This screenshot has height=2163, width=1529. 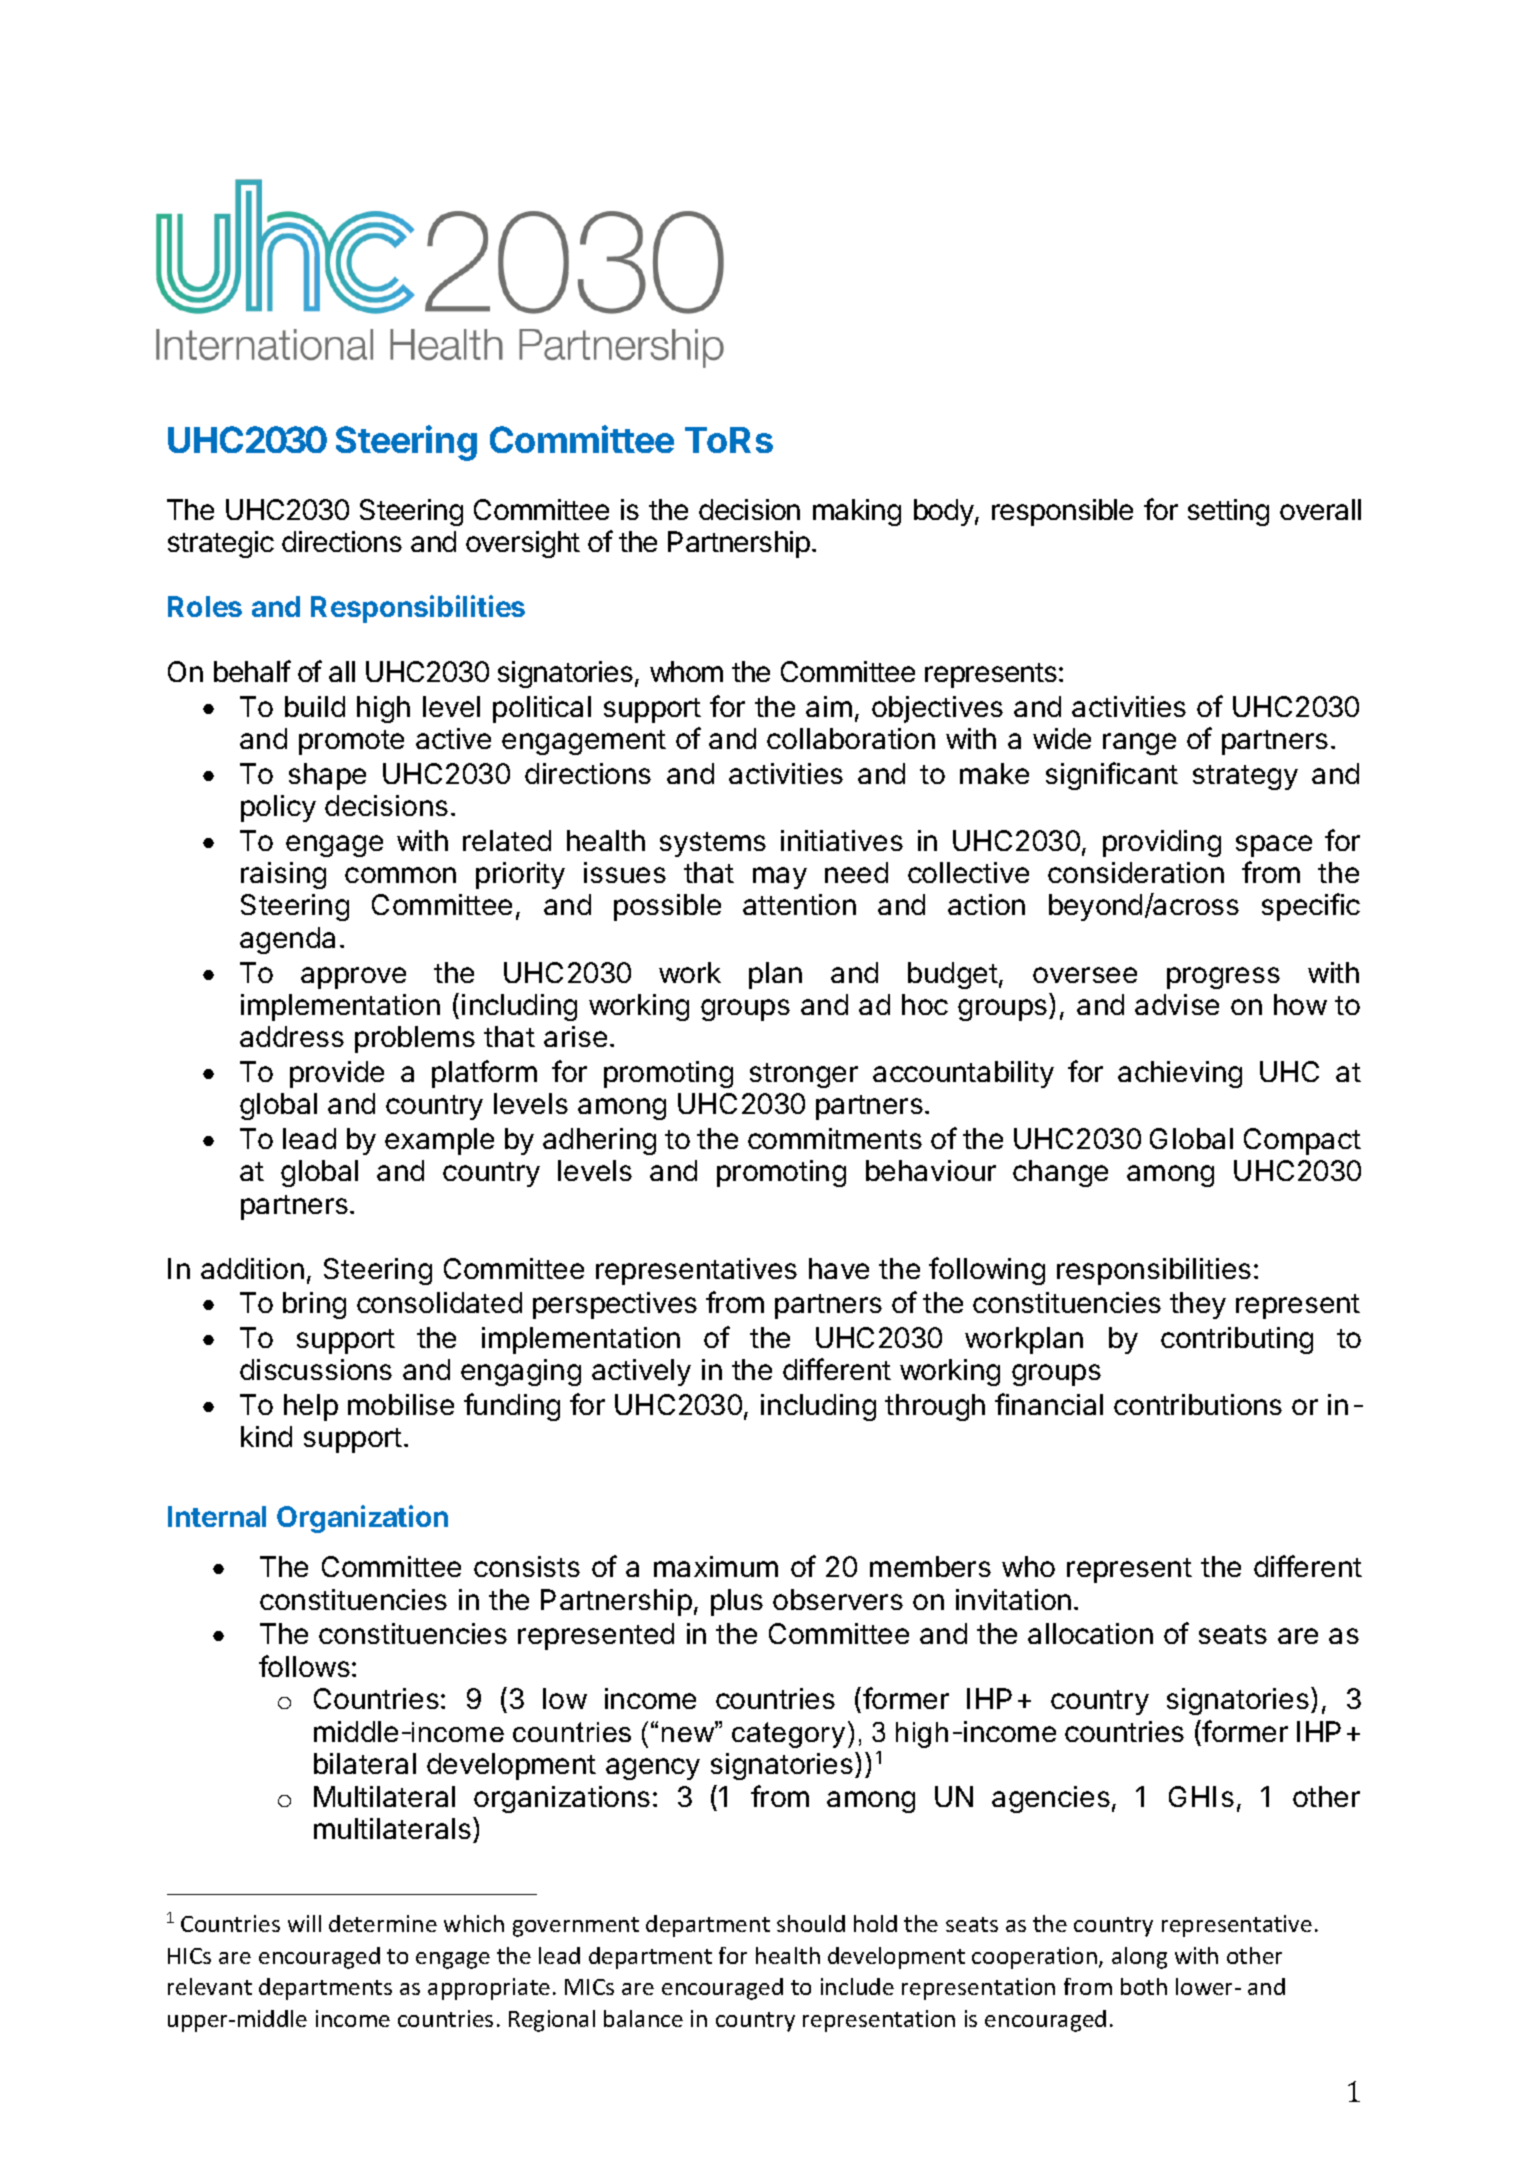 I want to click on strategic, so click(x=221, y=544).
